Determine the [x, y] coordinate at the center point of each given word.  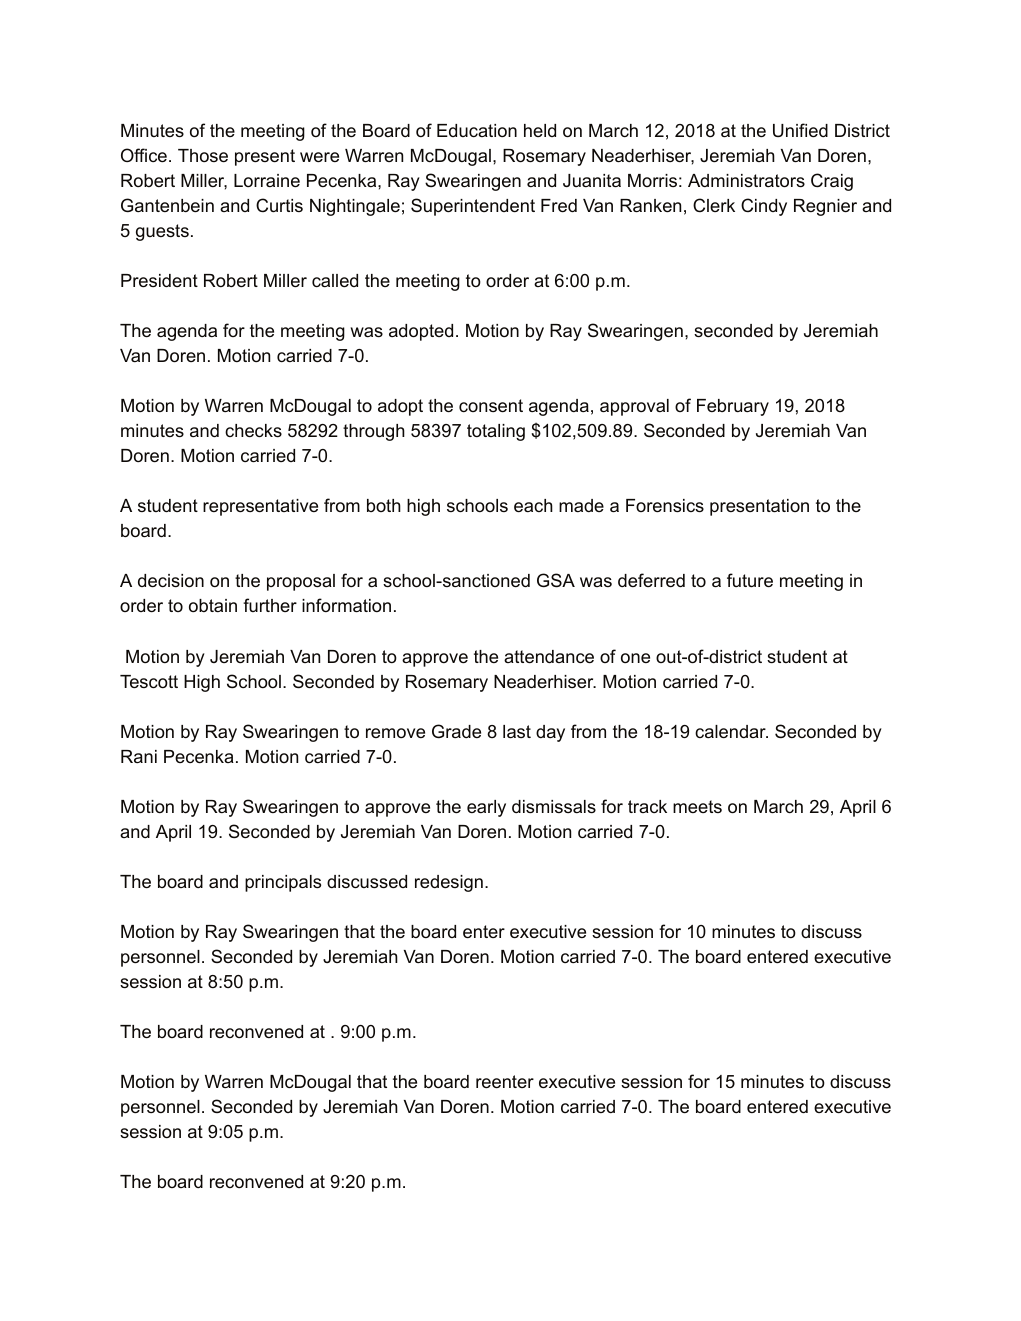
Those [203, 155]
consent [491, 405]
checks [253, 430]
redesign [449, 883]
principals [283, 883]
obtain [213, 605]
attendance [549, 656]
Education [477, 130]
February [733, 407]
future [750, 580]
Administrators [746, 181]
